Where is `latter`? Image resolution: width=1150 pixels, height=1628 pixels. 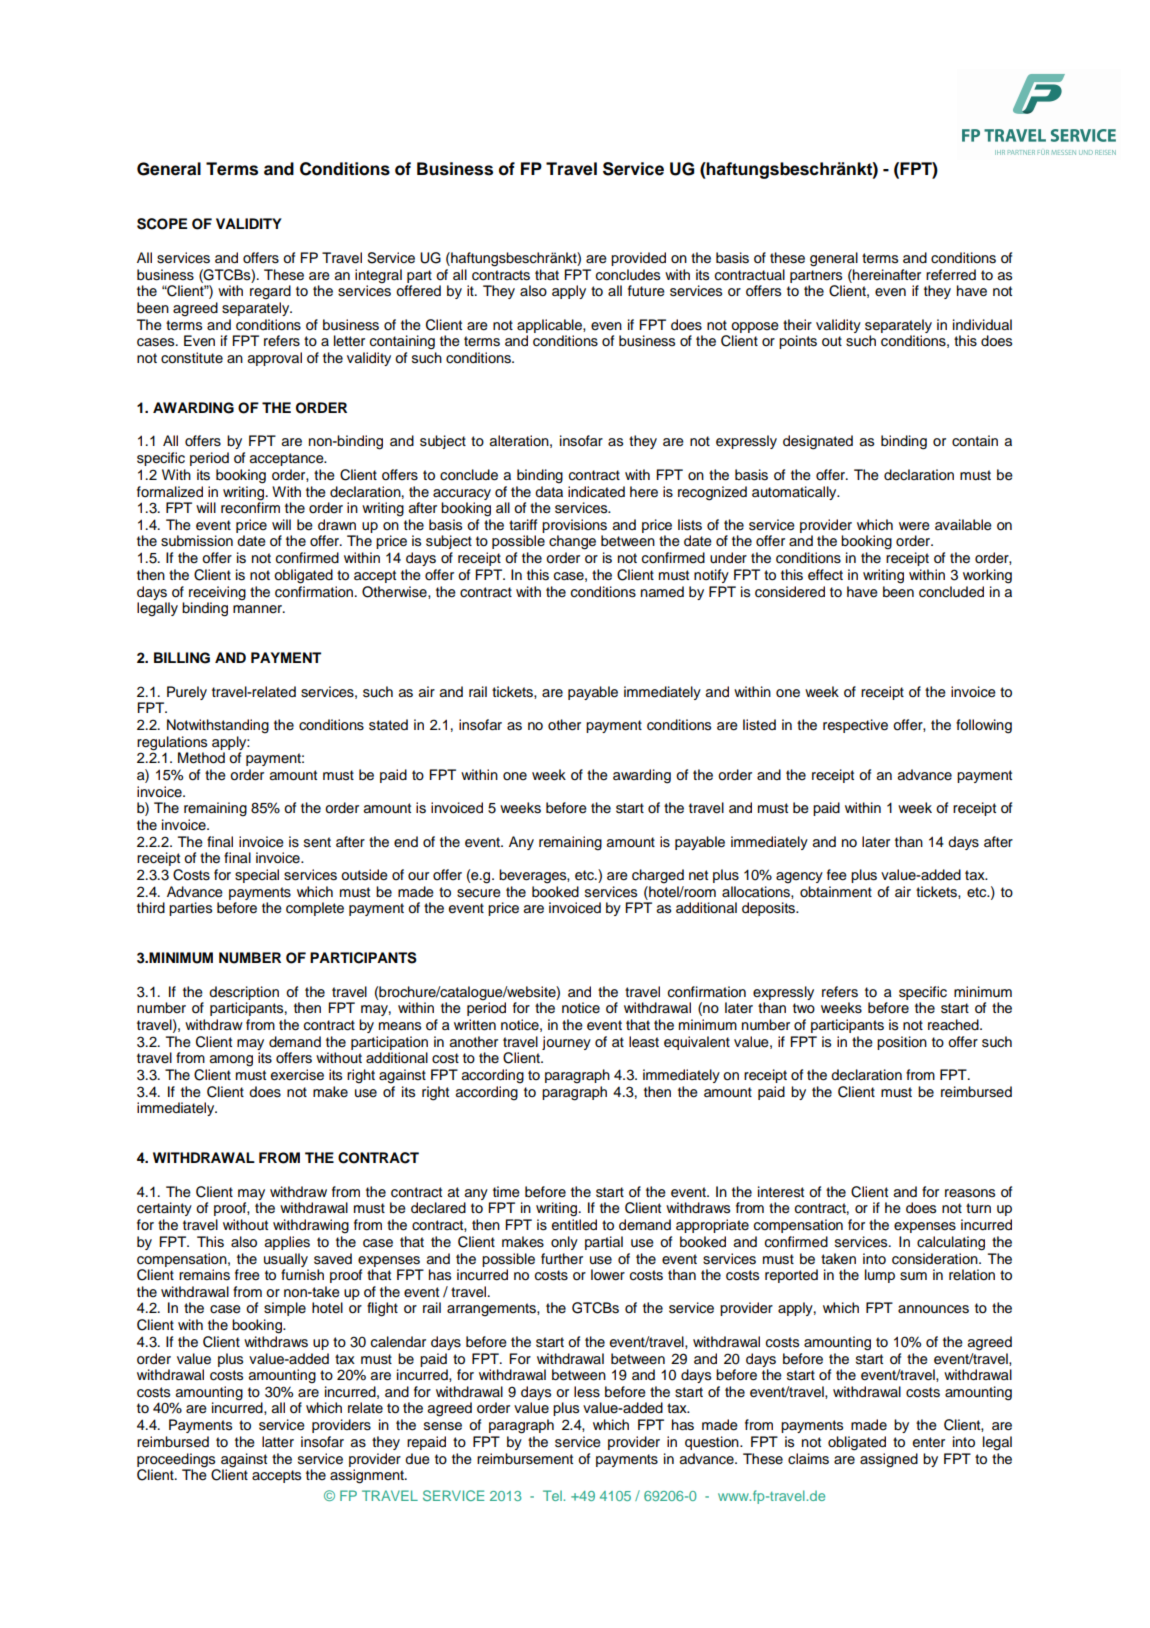 latter is located at coordinates (278, 1442).
